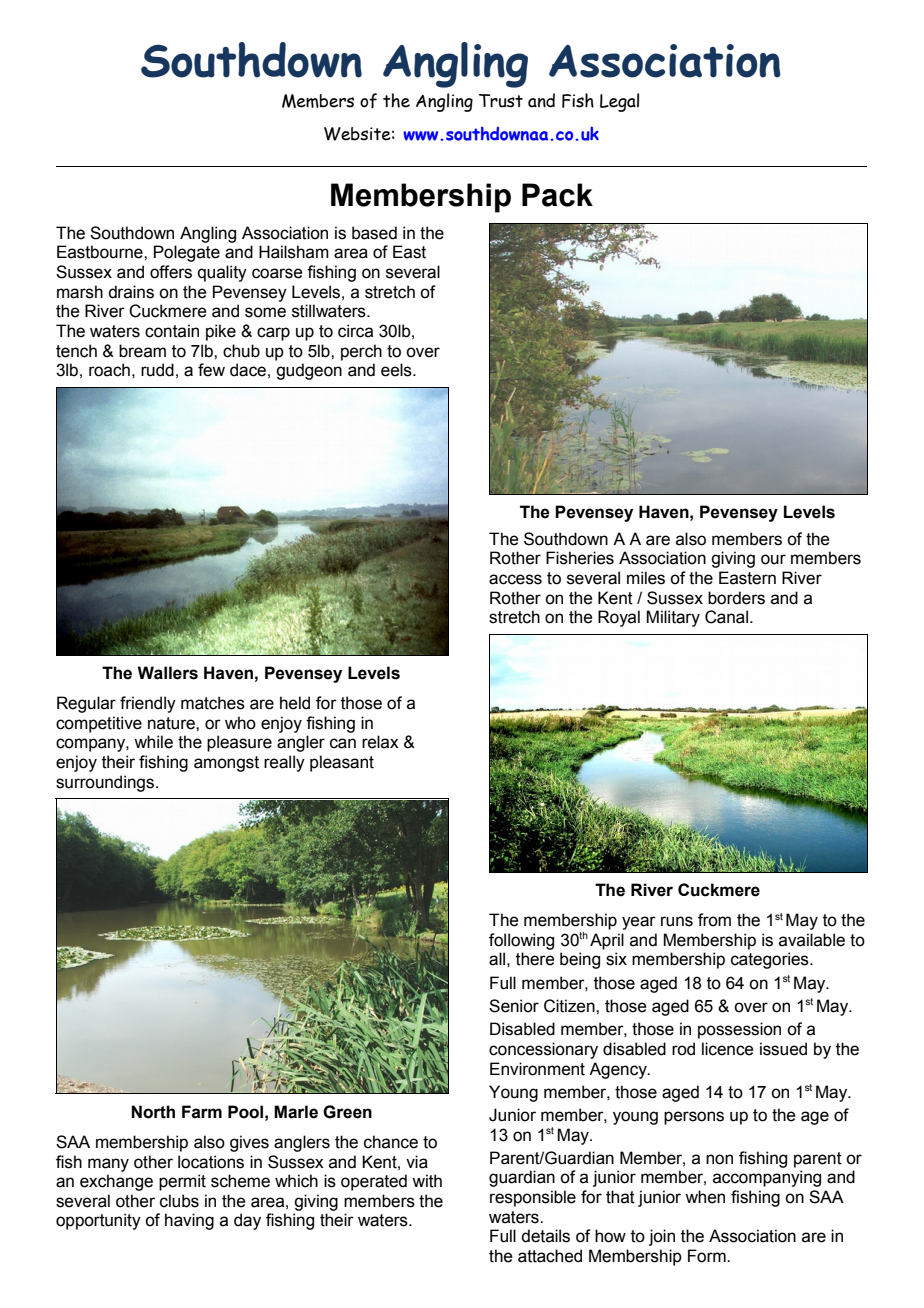  Describe the element at coordinates (705, 1197) in the document. I see `when` at that location.
